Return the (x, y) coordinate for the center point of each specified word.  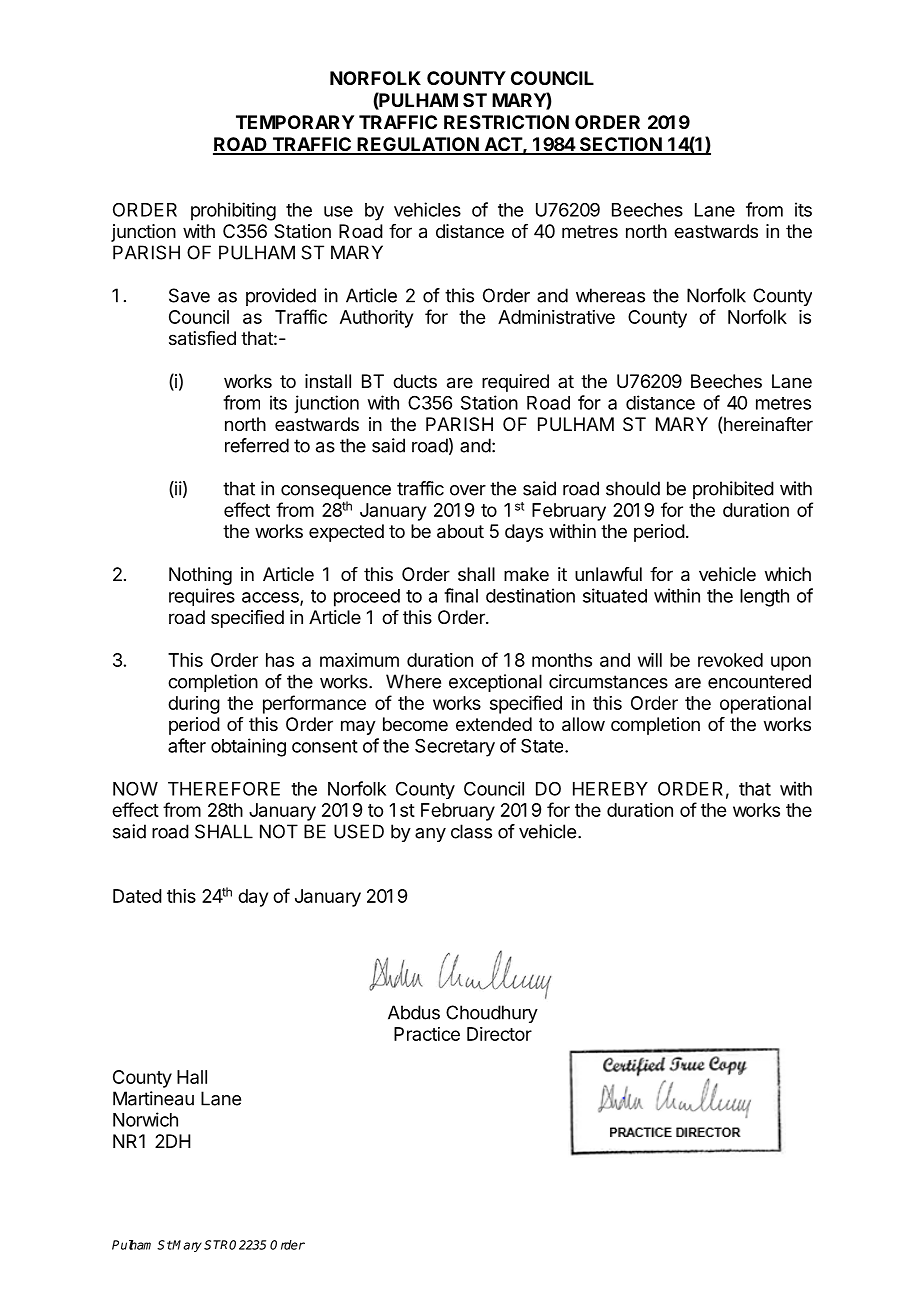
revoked (730, 660)
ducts (415, 381)
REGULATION (417, 145)
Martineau (153, 1098)
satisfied (202, 338)
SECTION (620, 145)
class (471, 831)
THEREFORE (224, 789)
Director (499, 1034)
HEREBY (610, 789)
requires (202, 597)
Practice (427, 1034)
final (461, 595)
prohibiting (233, 211)
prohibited (733, 490)
